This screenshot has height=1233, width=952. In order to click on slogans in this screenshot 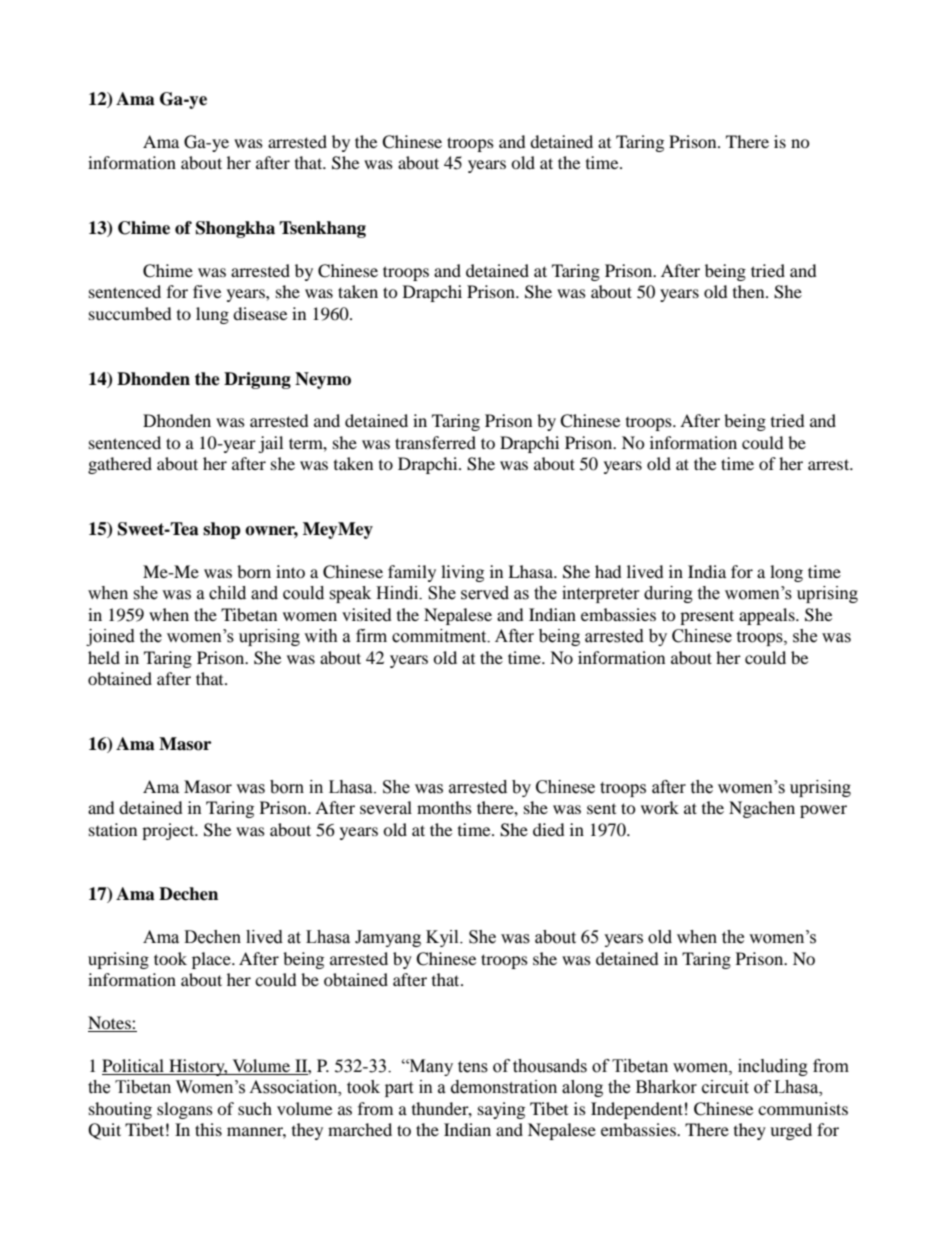, I will do `click(185, 1110)`.
